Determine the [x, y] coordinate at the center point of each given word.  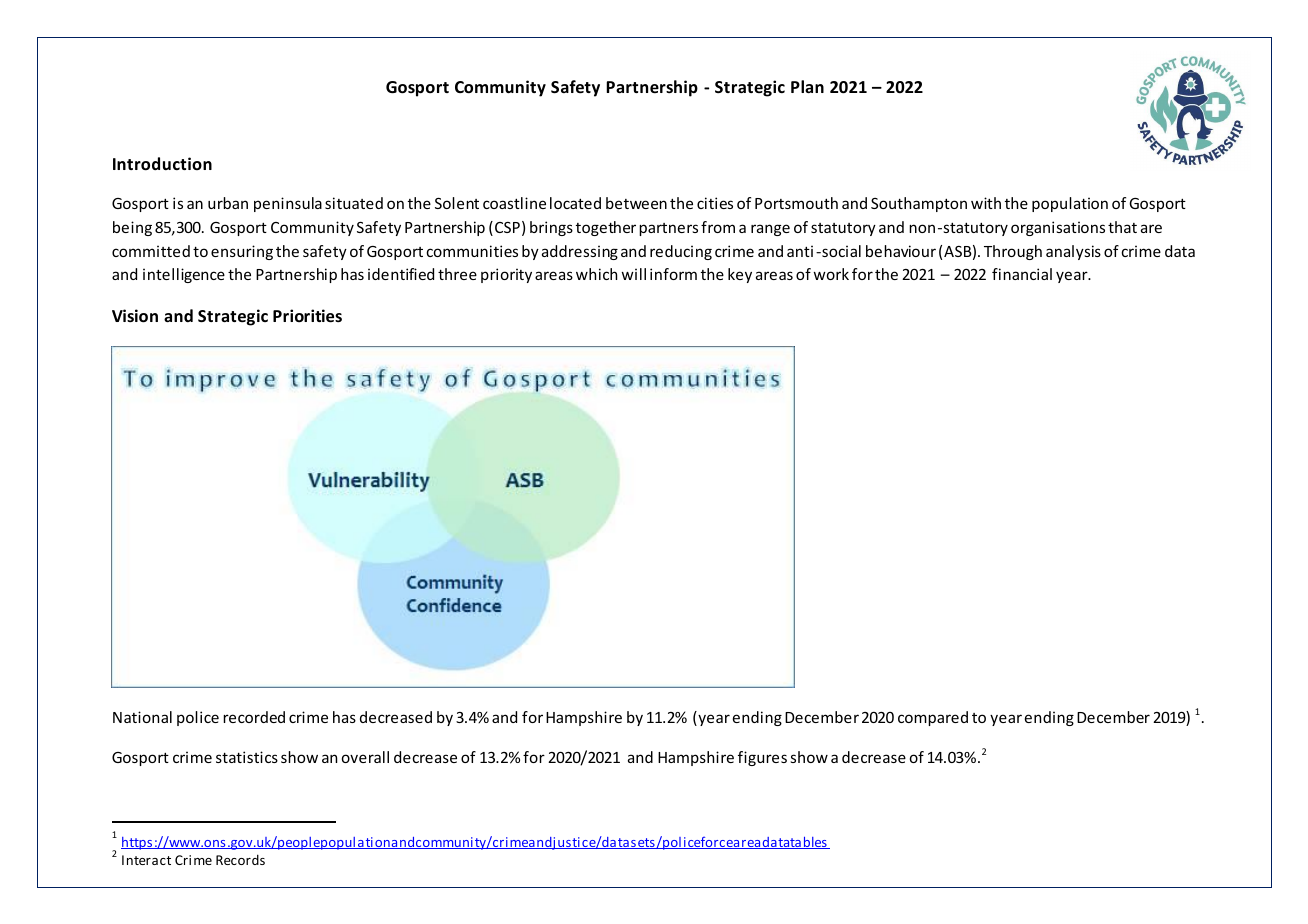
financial [1022, 274]
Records [240, 859]
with [986, 203]
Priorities [307, 316]
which [596, 274]
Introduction [162, 164]
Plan [807, 86]
